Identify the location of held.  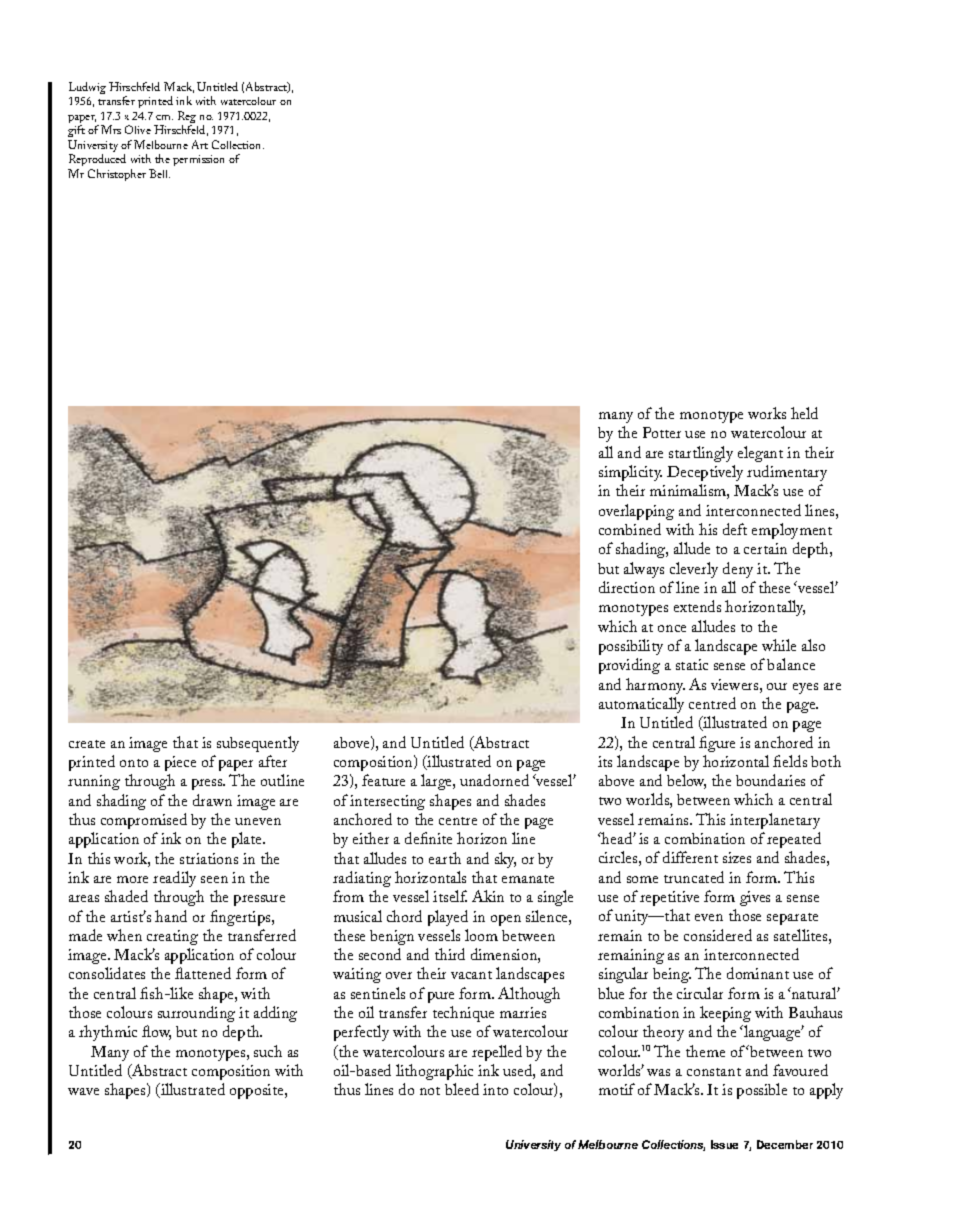
(804, 413).
